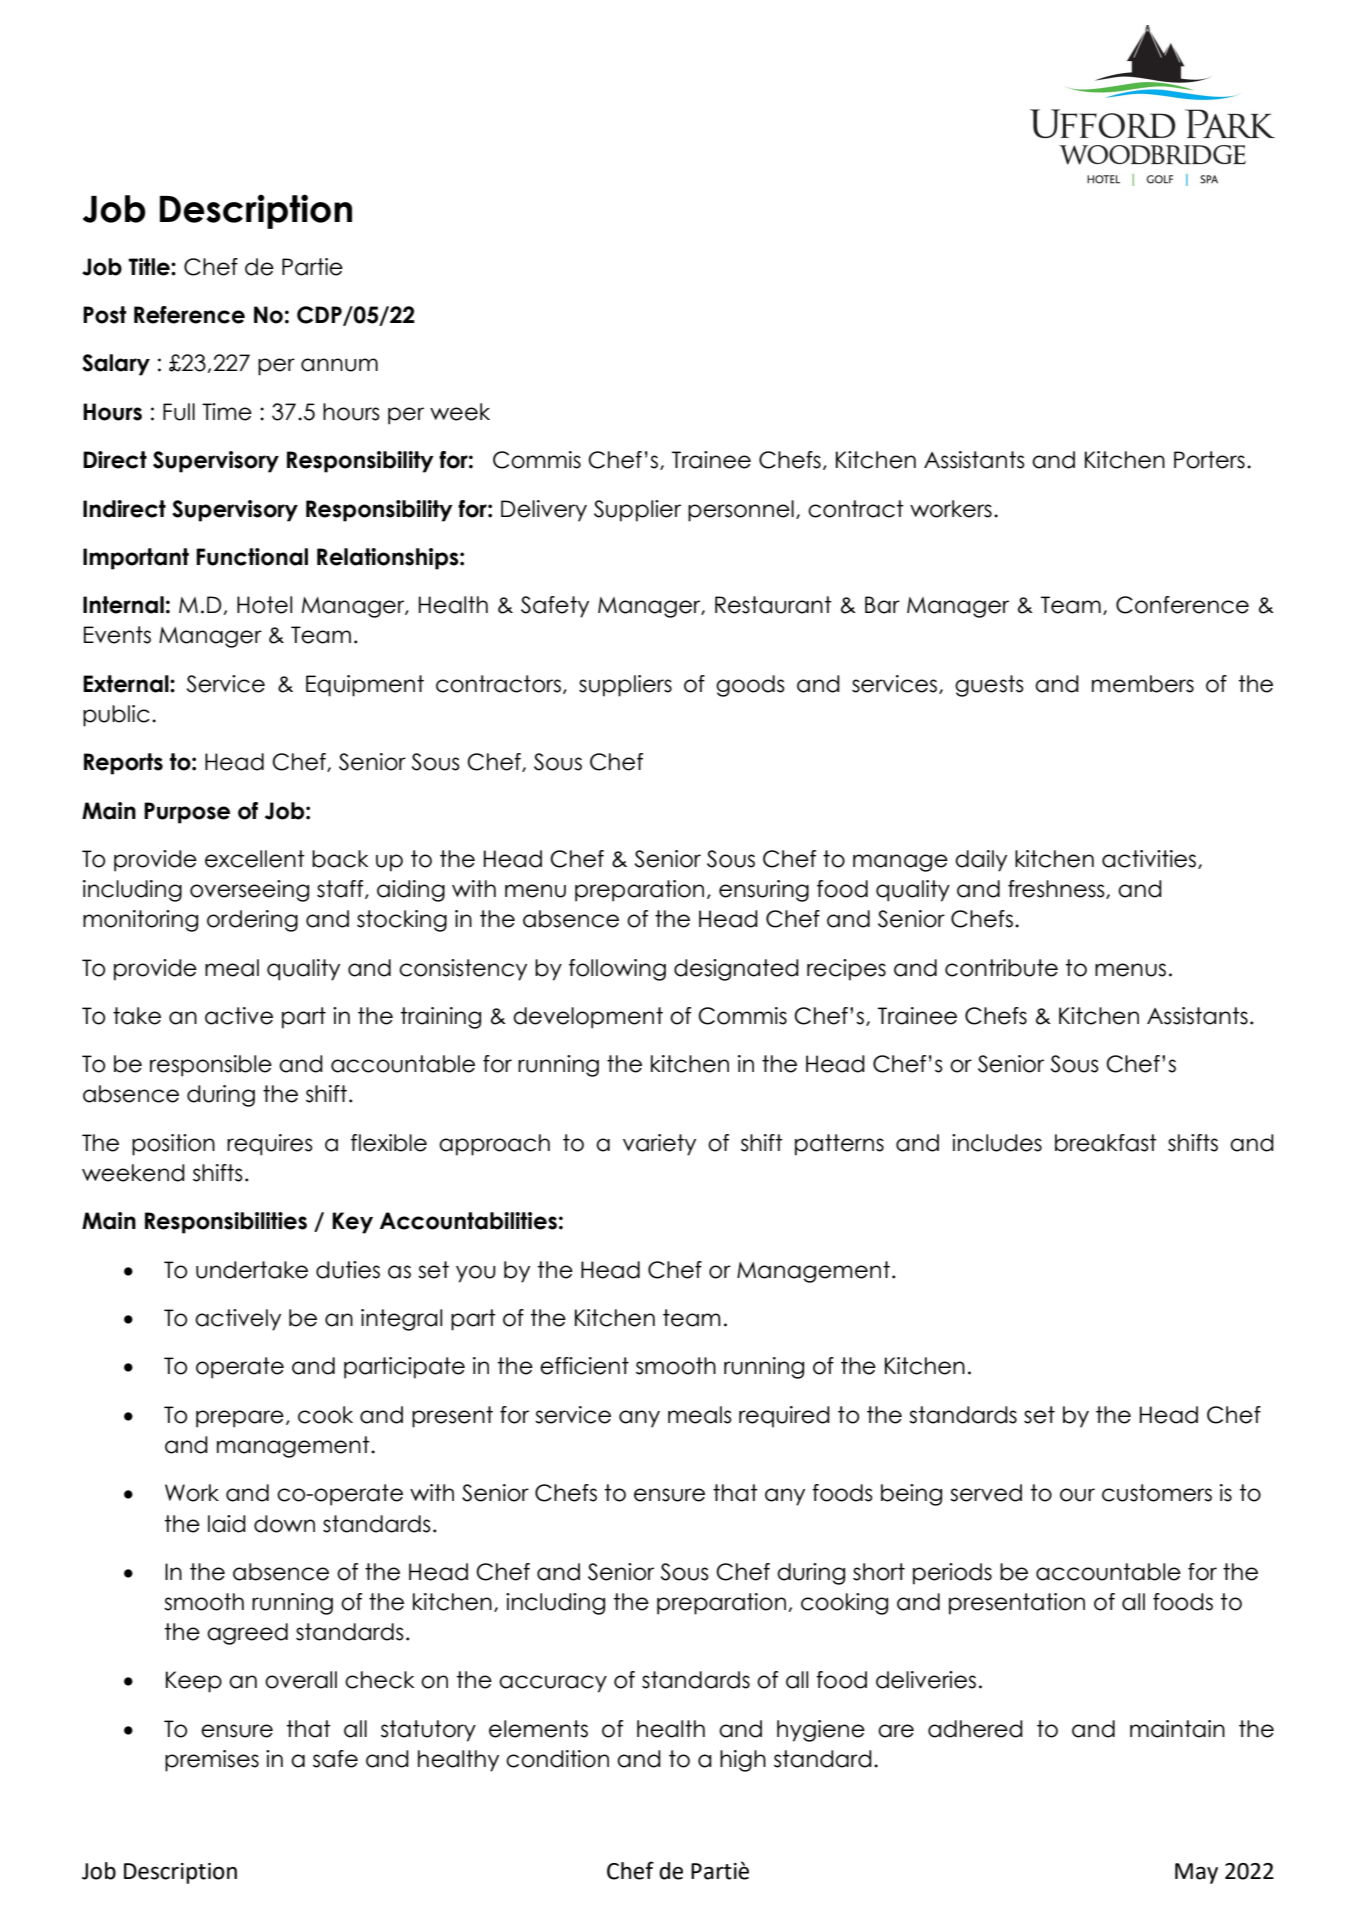 The width and height of the screenshot is (1356, 1918). Describe the element at coordinates (212, 1761) in the screenshot. I see `premises` at that location.
